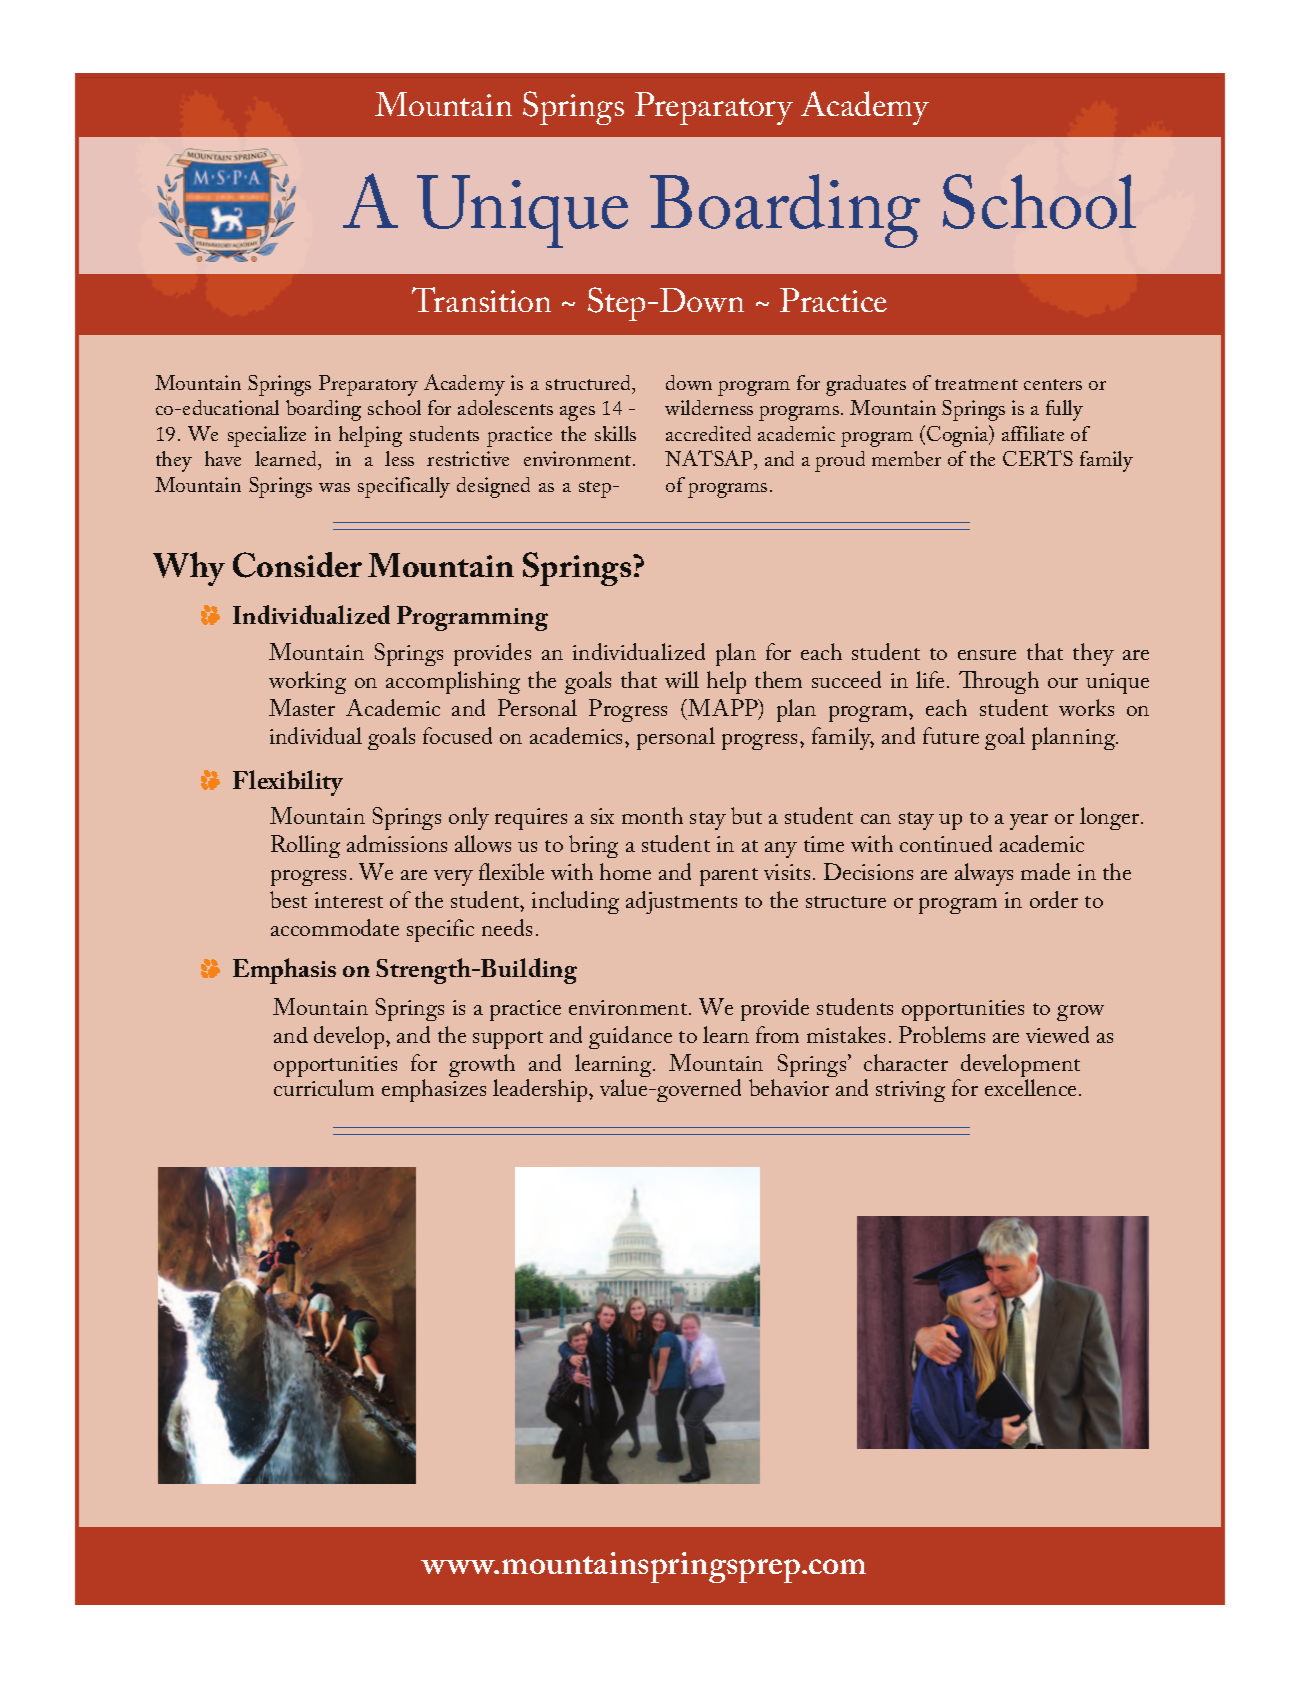 This screenshot has width=1299, height=1681. Describe the element at coordinates (1029, 822) in the screenshot. I see `year` at that location.
